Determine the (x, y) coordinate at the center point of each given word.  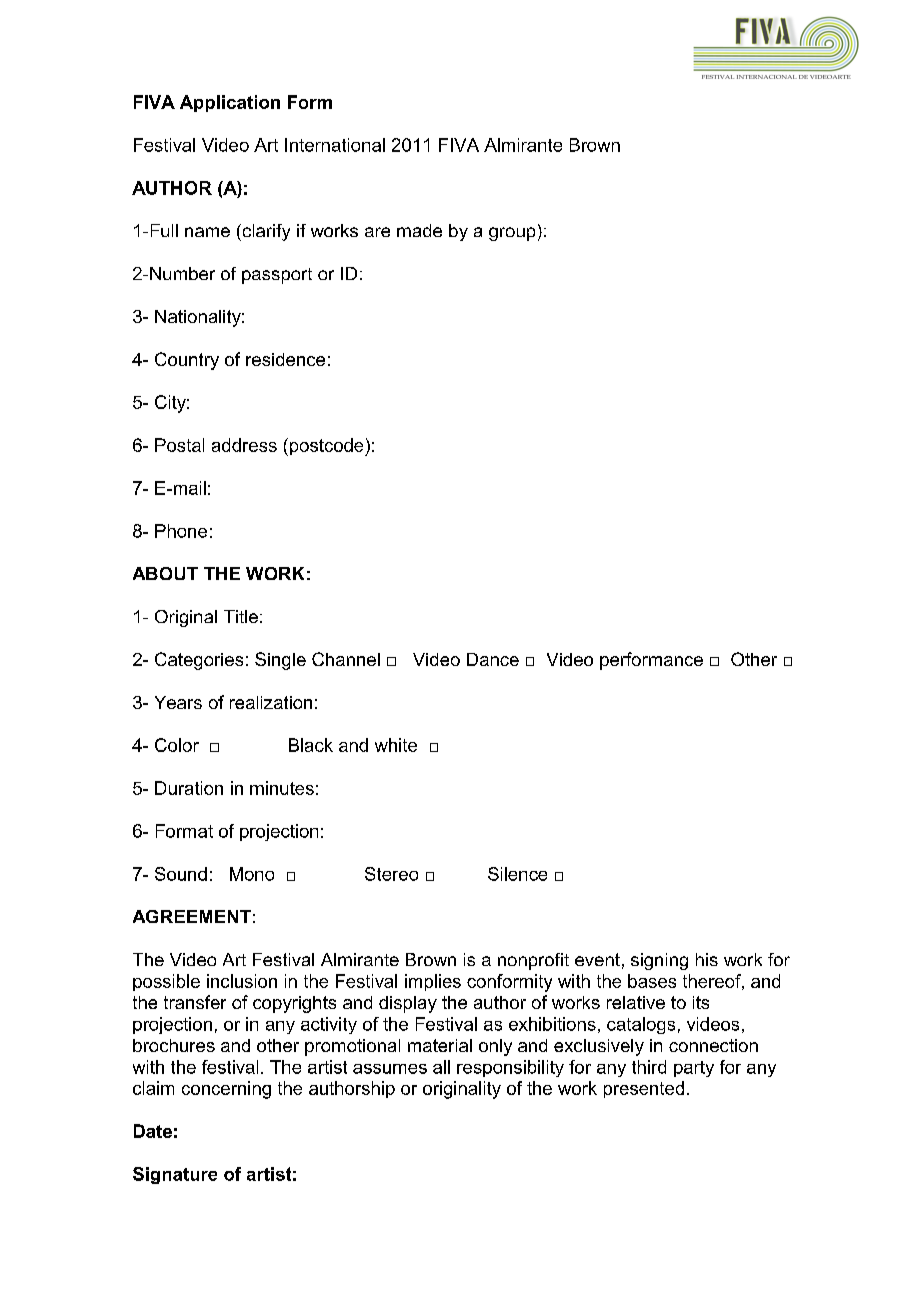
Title (241, 616)
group (512, 234)
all (441, 1067)
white (396, 745)
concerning (226, 1090)
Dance (493, 659)
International (335, 145)
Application (230, 103)
